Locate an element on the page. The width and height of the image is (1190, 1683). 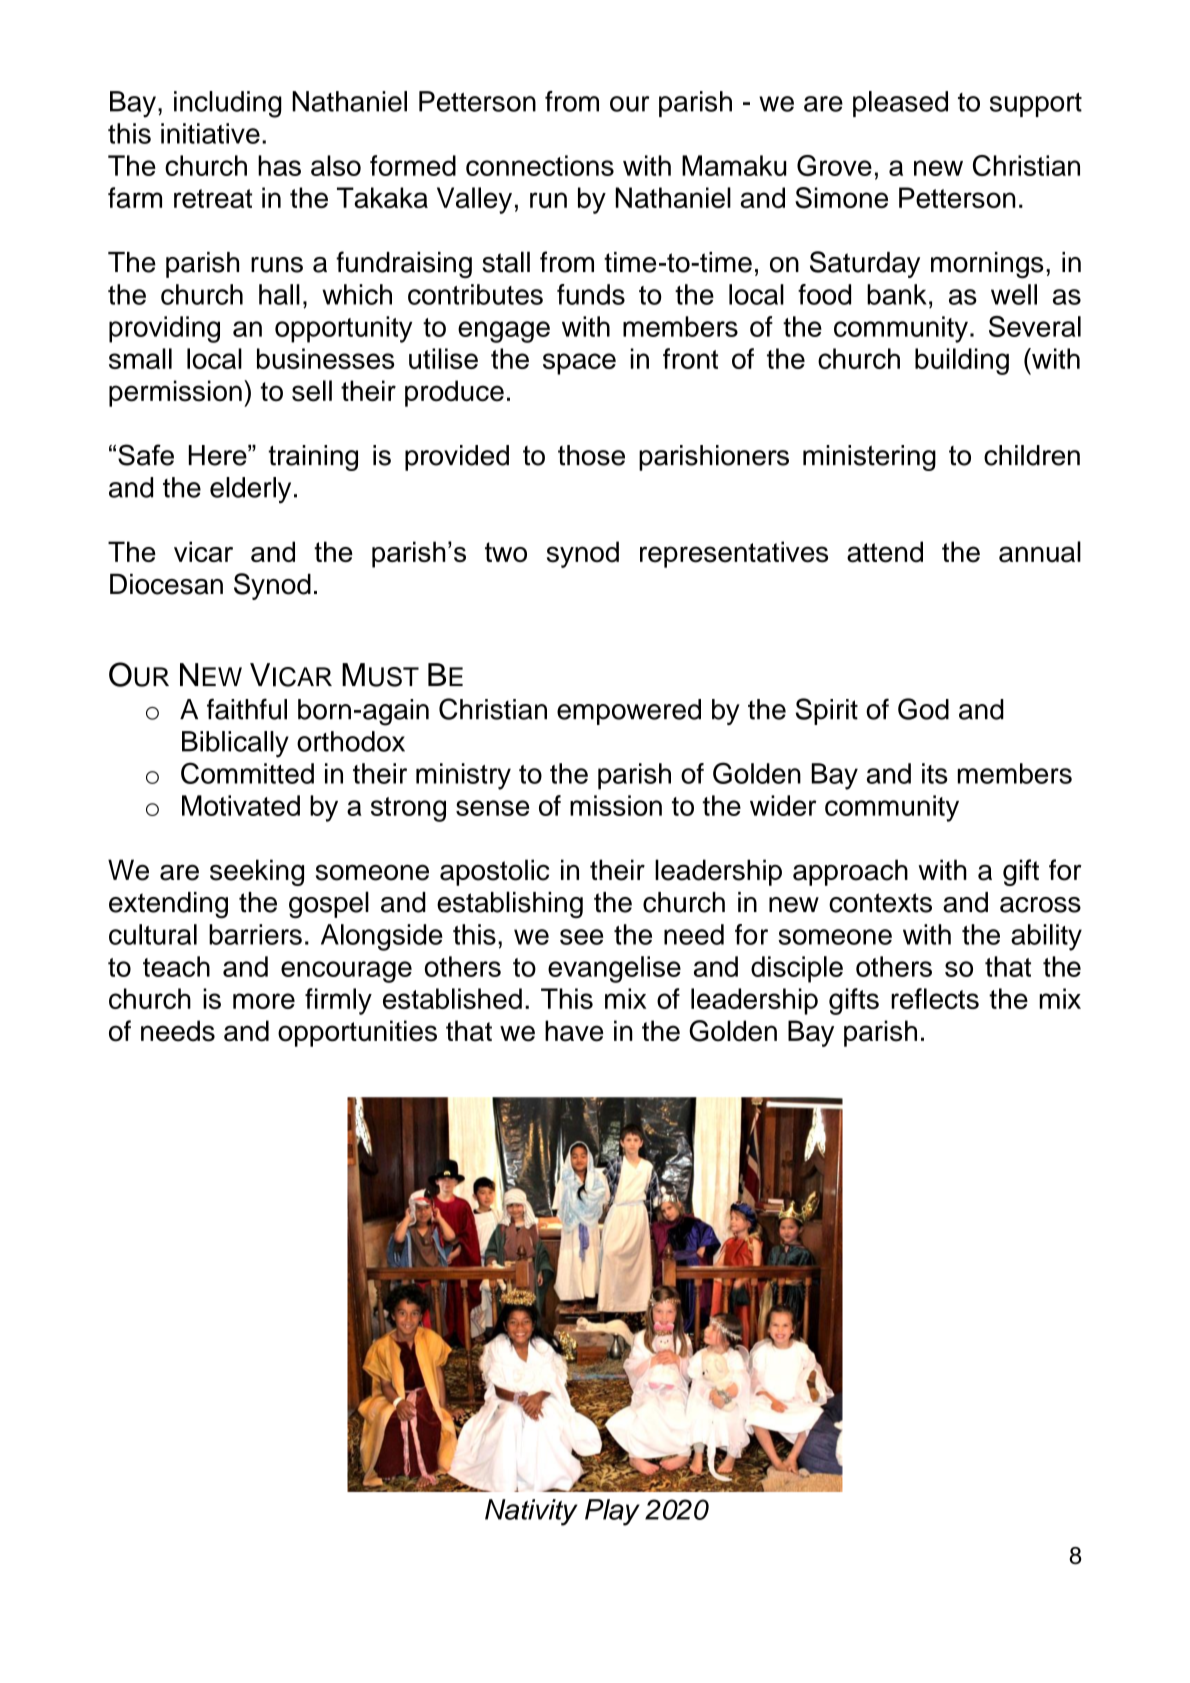
ministering is located at coordinates (869, 458).
